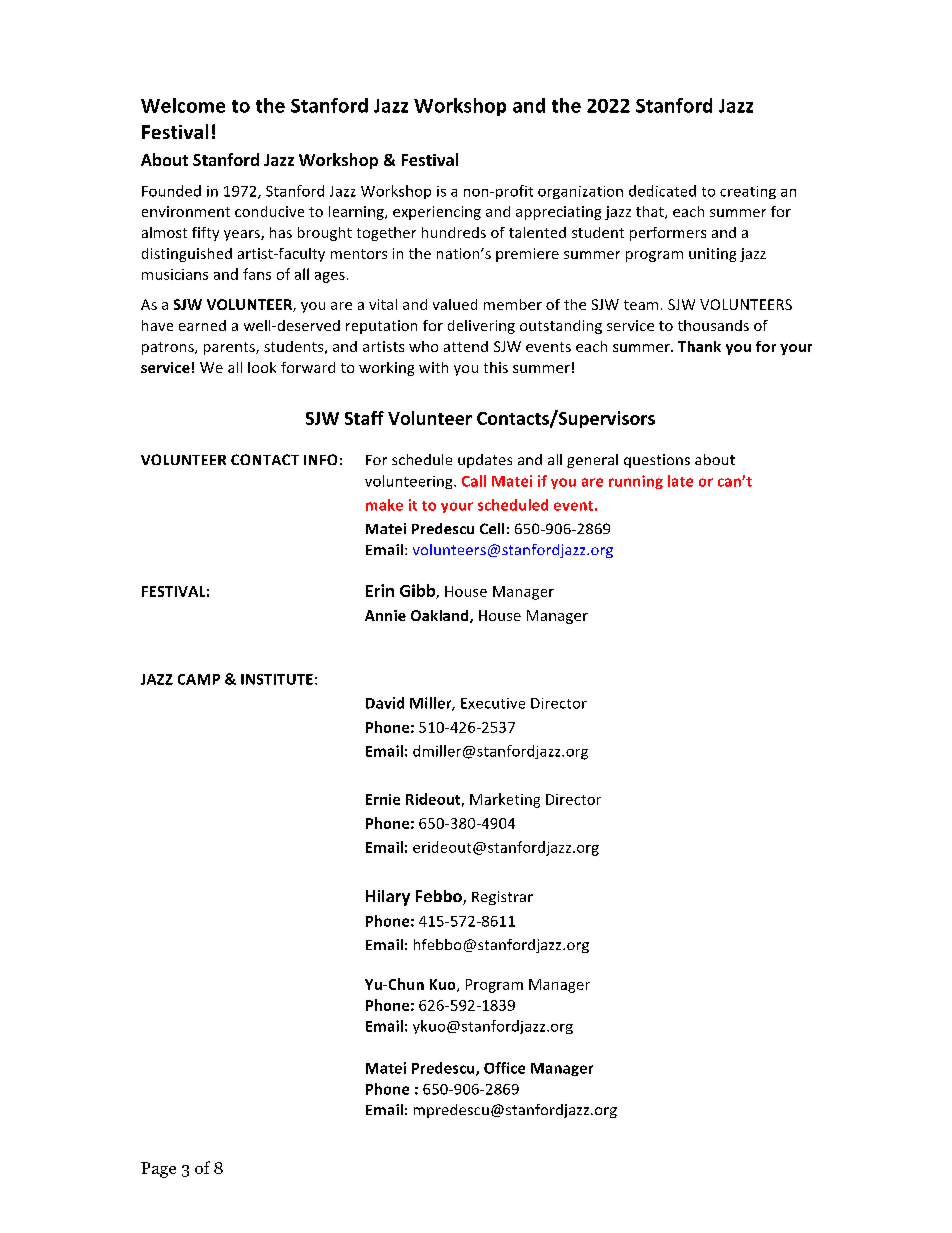  What do you see at coordinates (502, 898) in the page?
I see `Registrar` at bounding box center [502, 898].
